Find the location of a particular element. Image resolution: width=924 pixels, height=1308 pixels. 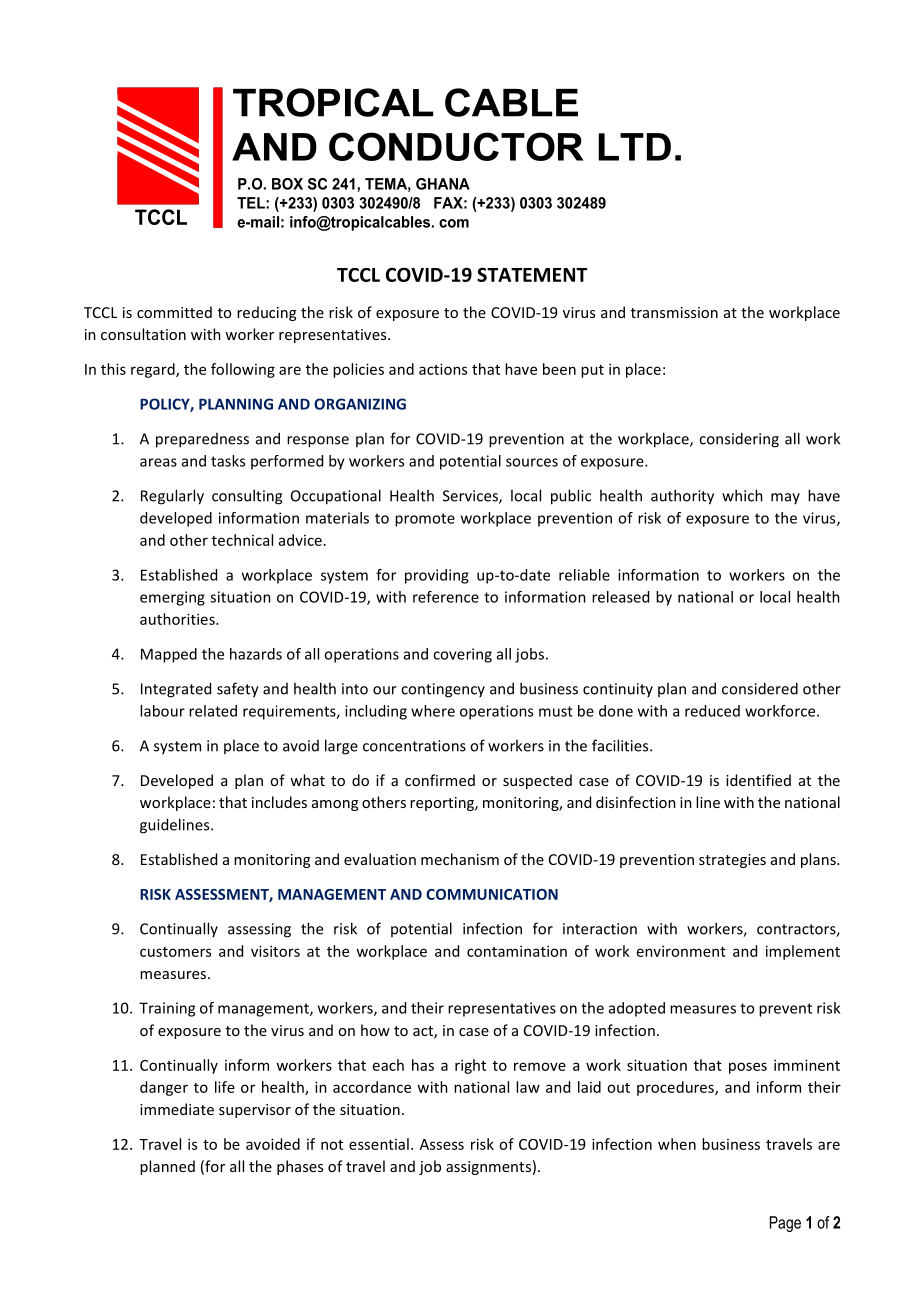

reduced is located at coordinates (712, 711).
